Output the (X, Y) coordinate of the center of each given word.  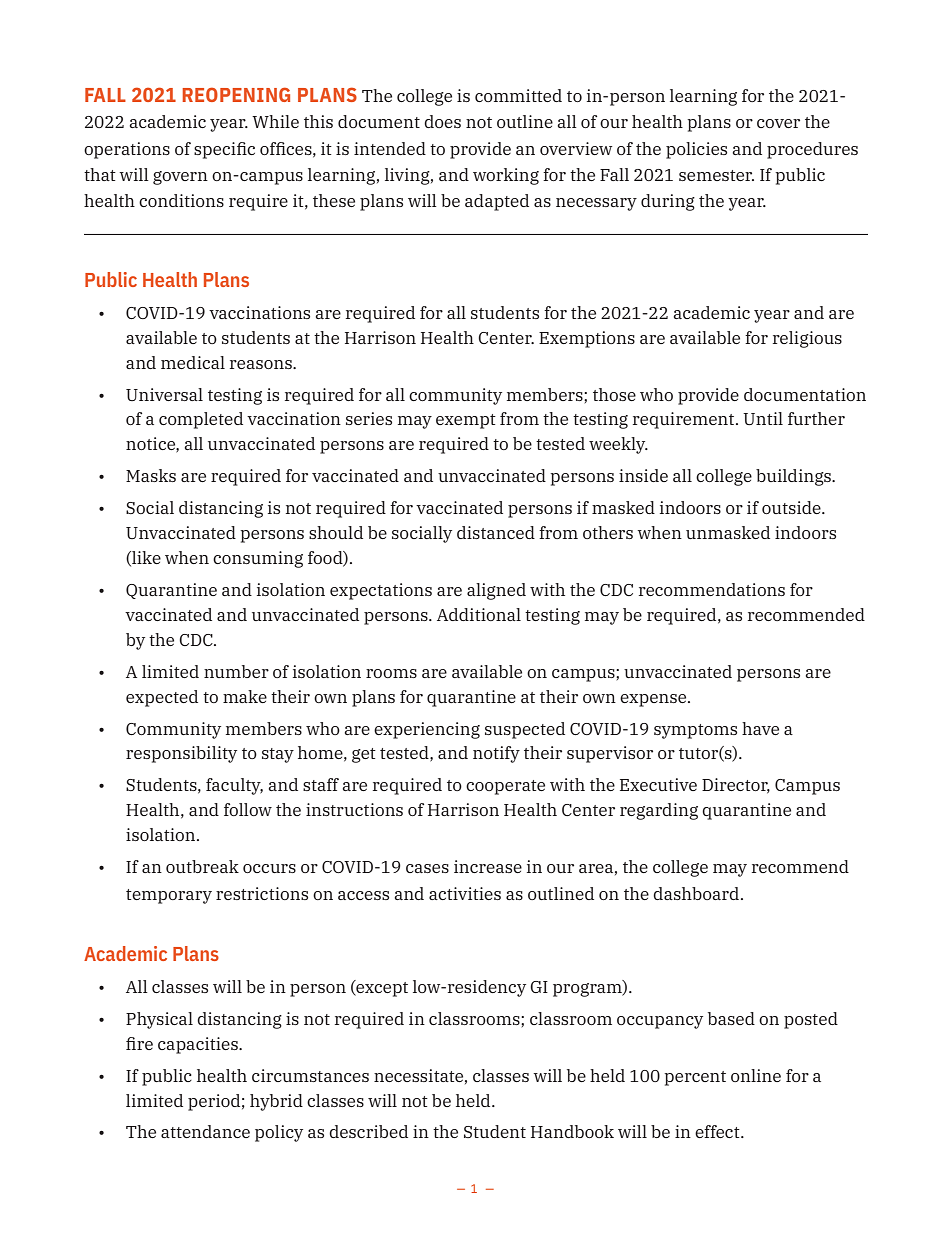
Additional (479, 614)
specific (224, 150)
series (369, 418)
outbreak (202, 866)
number (236, 671)
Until (763, 418)
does (442, 121)
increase (488, 866)
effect (718, 1131)
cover (778, 123)
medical (193, 362)
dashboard (696, 893)
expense (654, 700)
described (368, 1131)
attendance (205, 1131)
